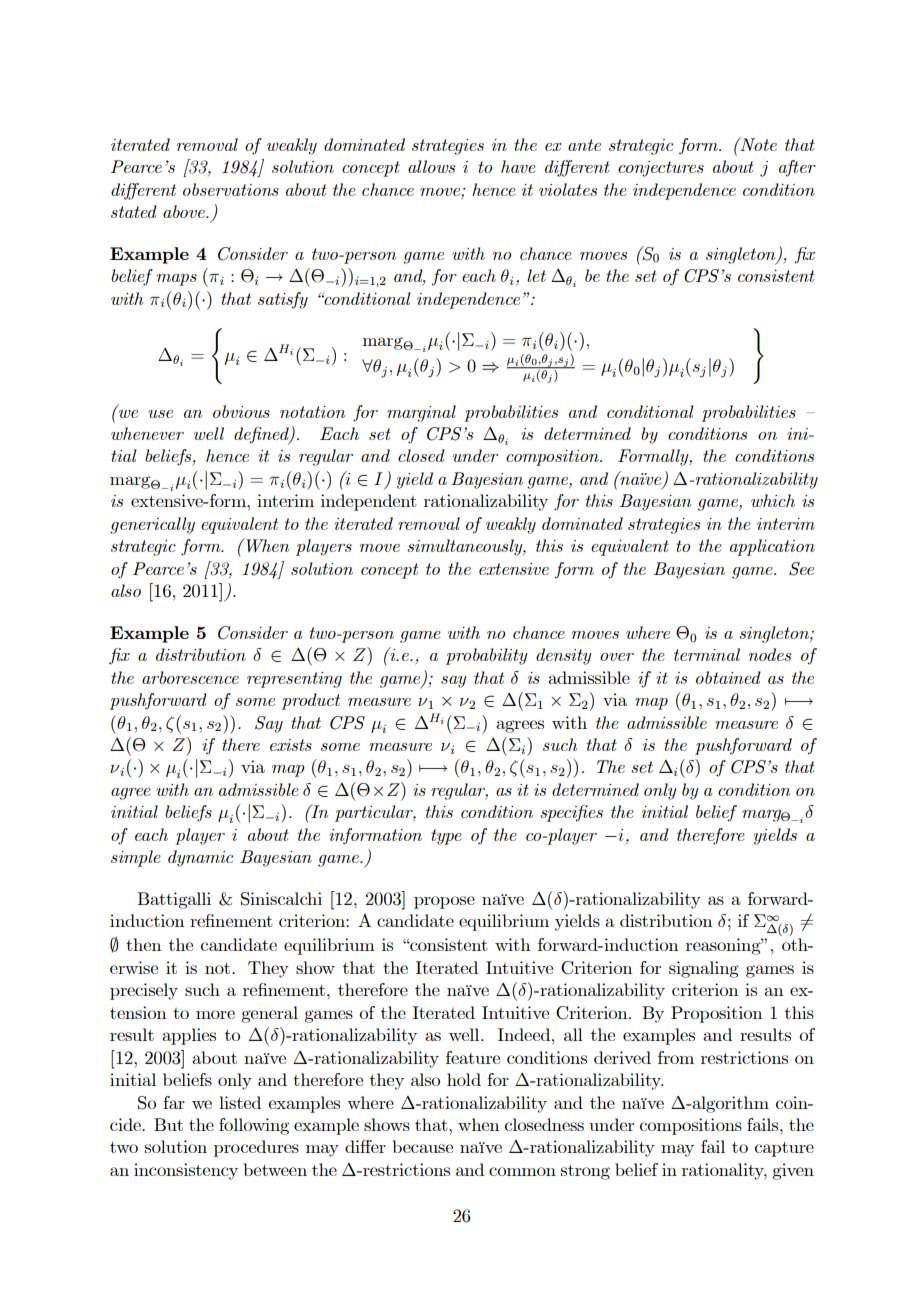 The height and width of the page is (1308, 924). I want to click on procedures, so click(256, 1148).
